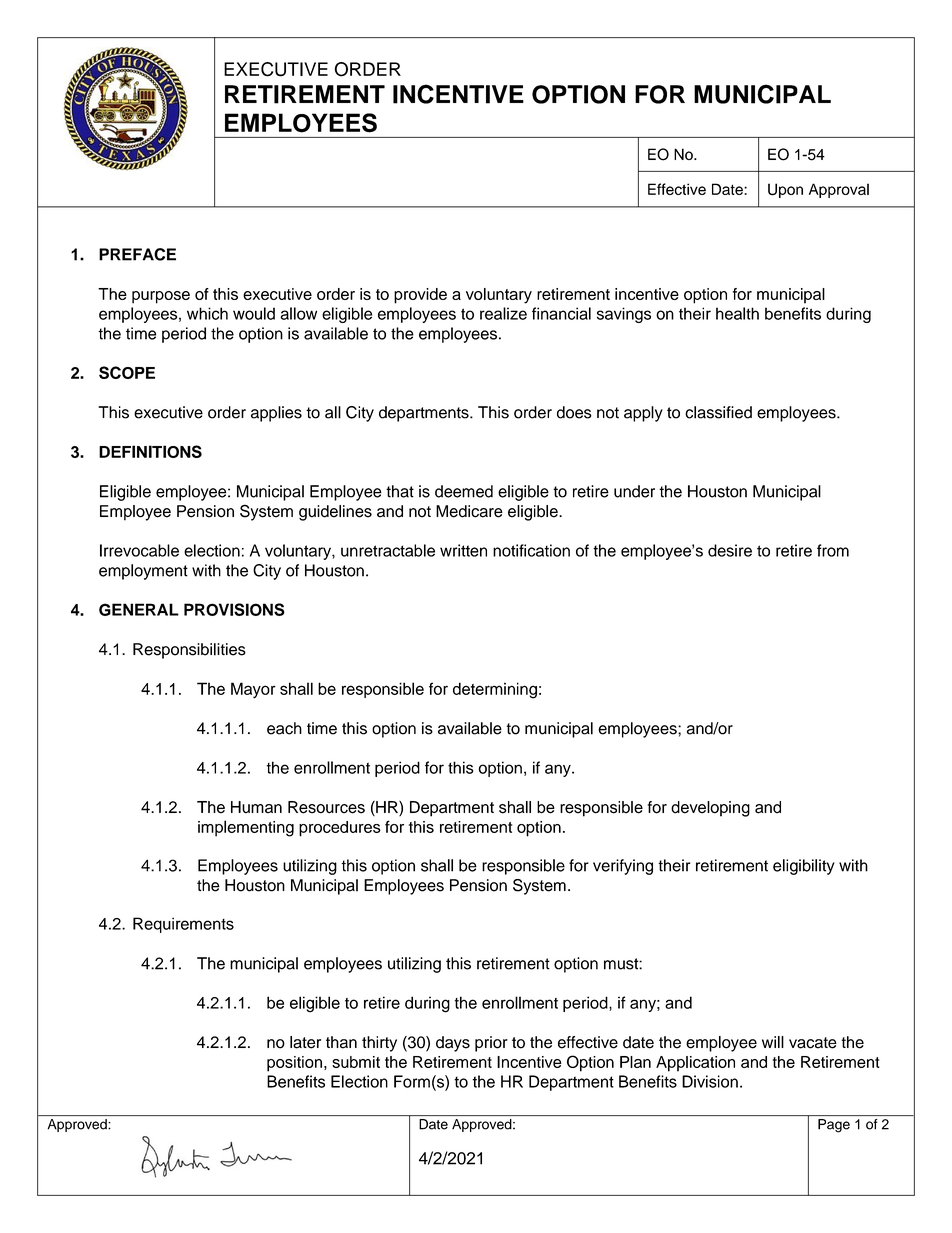 The width and height of the image is (952, 1233). Describe the element at coordinates (730, 550) in the image. I see `desire` at that location.
